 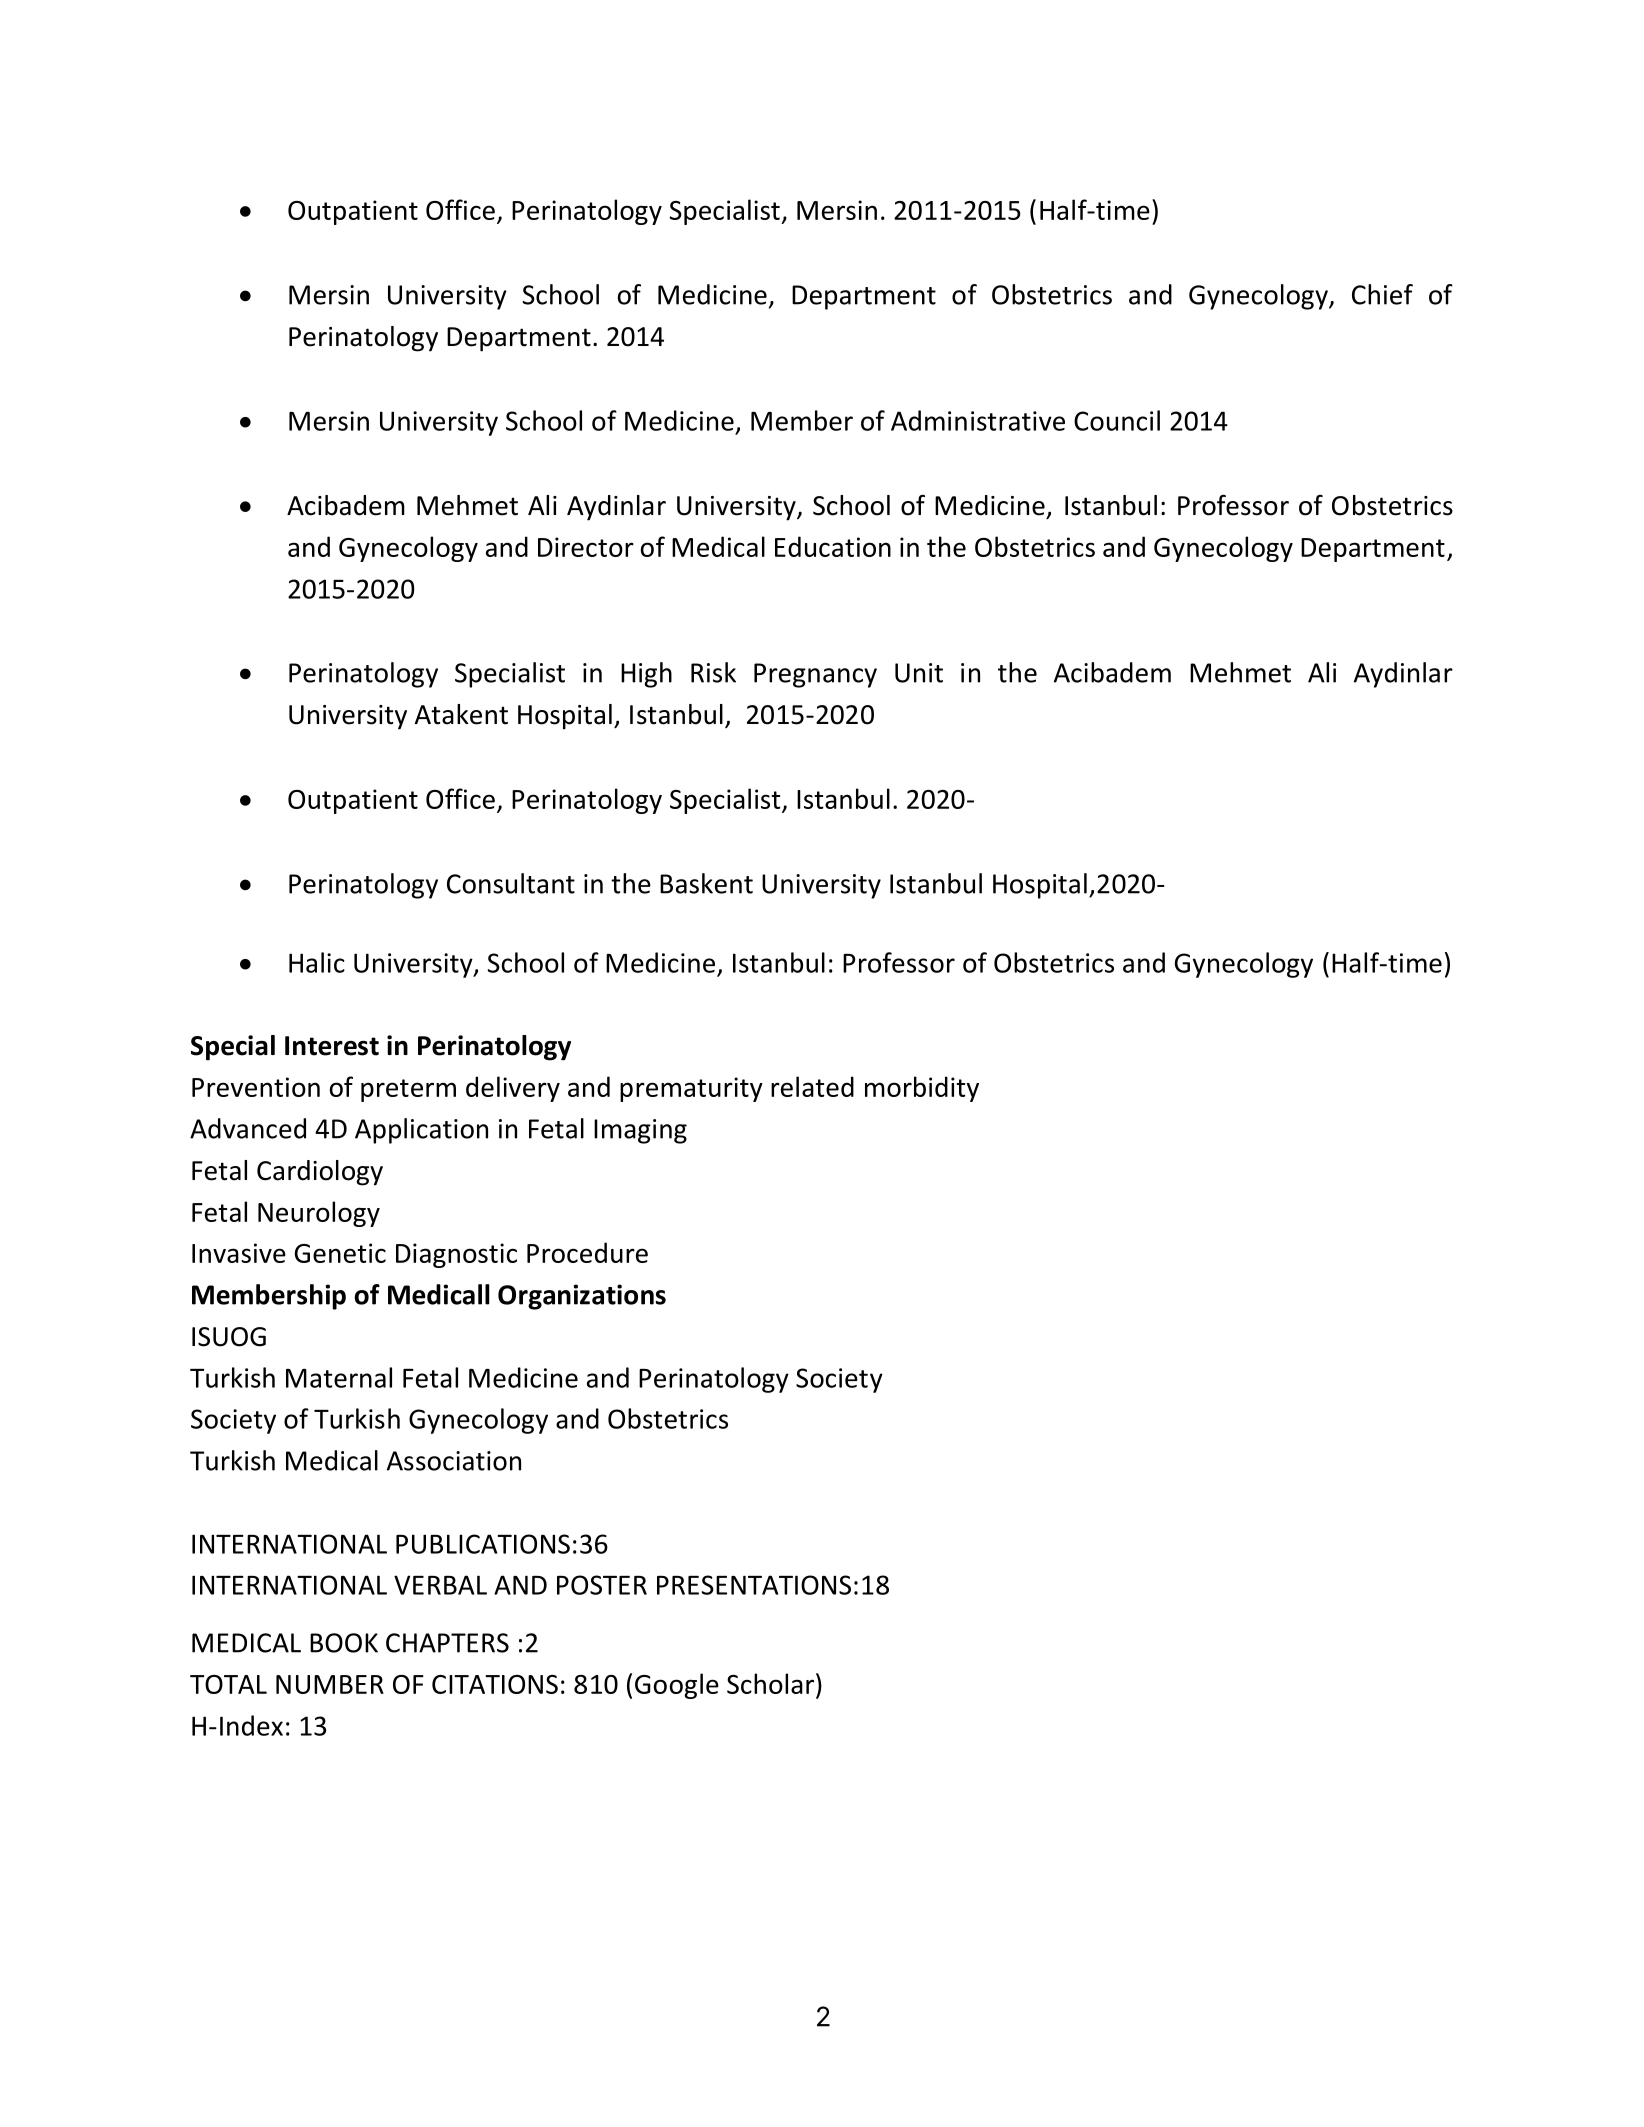 What do you see at coordinates (922, 1089) in the screenshot?
I see `morbidity` at bounding box center [922, 1089].
